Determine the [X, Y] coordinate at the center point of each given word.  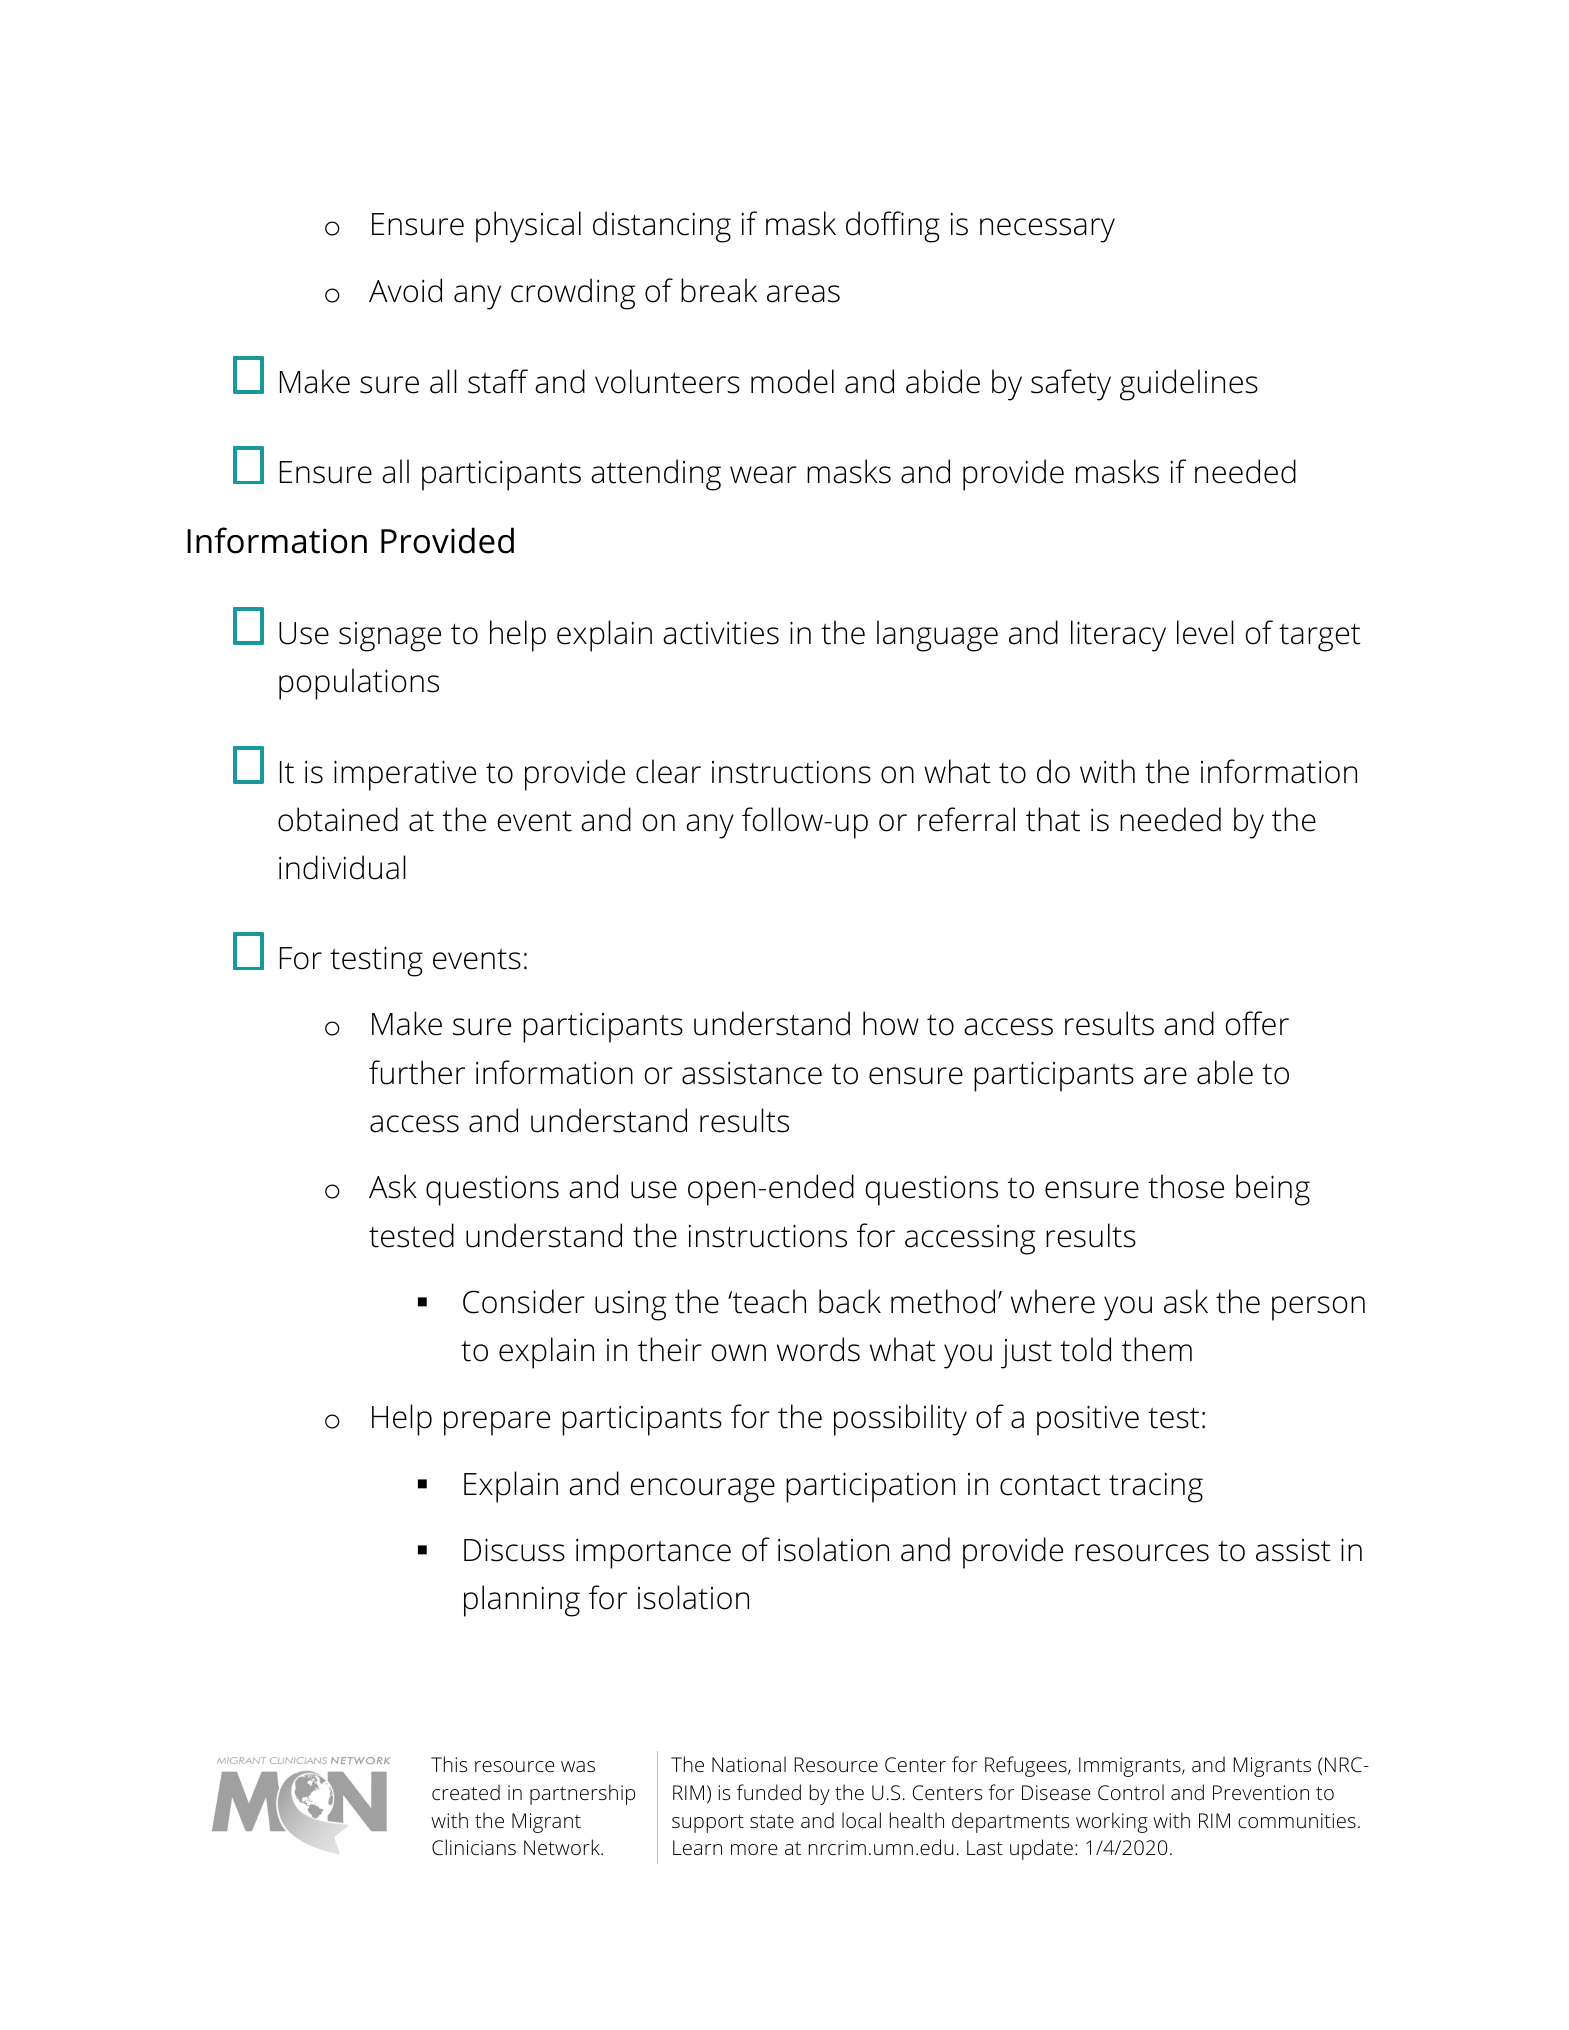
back [850, 1301]
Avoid [405, 290]
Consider [524, 1301]
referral [966, 819]
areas [803, 294]
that [1053, 819]
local [861, 1820]
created [466, 1792]
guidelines [1189, 385]
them [1157, 1349]
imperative [405, 775]
